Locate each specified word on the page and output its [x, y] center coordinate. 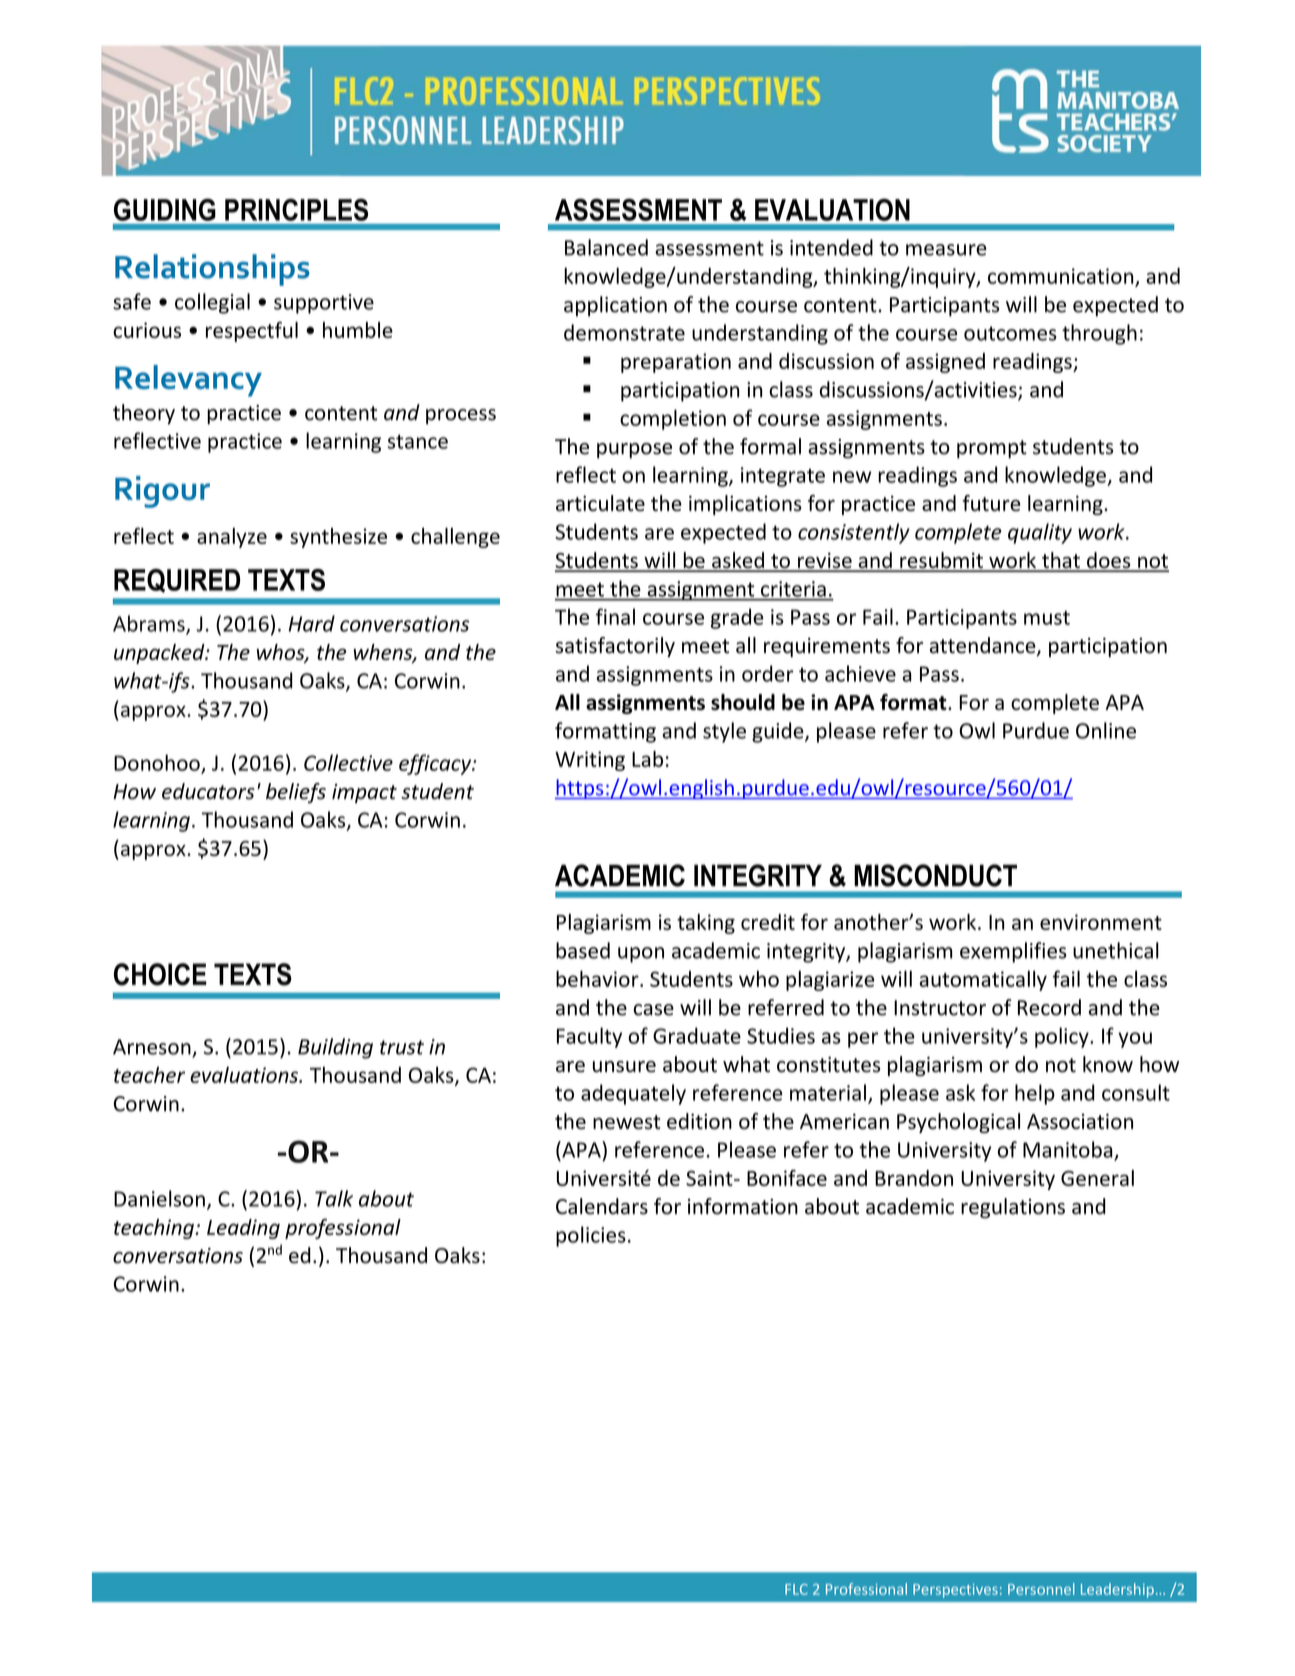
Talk [334, 1198]
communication [1062, 277]
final [615, 616]
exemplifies [1013, 952]
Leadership [1117, 1590]
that [1061, 561]
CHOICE [160, 974]
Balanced [606, 247]
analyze [232, 538]
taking [706, 924]
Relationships [212, 270]
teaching [155, 1229]
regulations [1013, 1208]
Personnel [1041, 1589]
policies [591, 1236]
